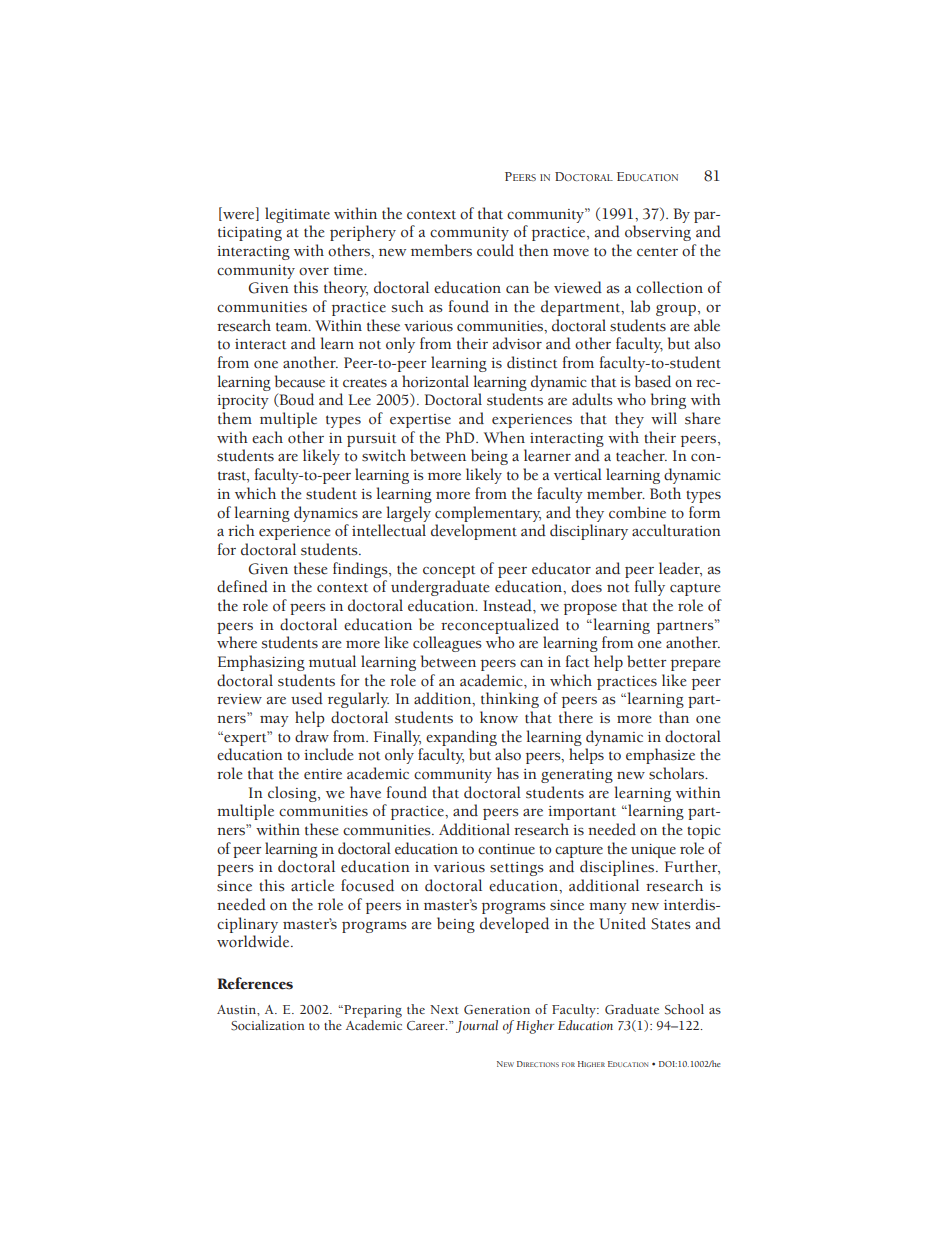 This screenshot has height=1233, width=952. I want to click on Emphasizing, so click(261, 663).
